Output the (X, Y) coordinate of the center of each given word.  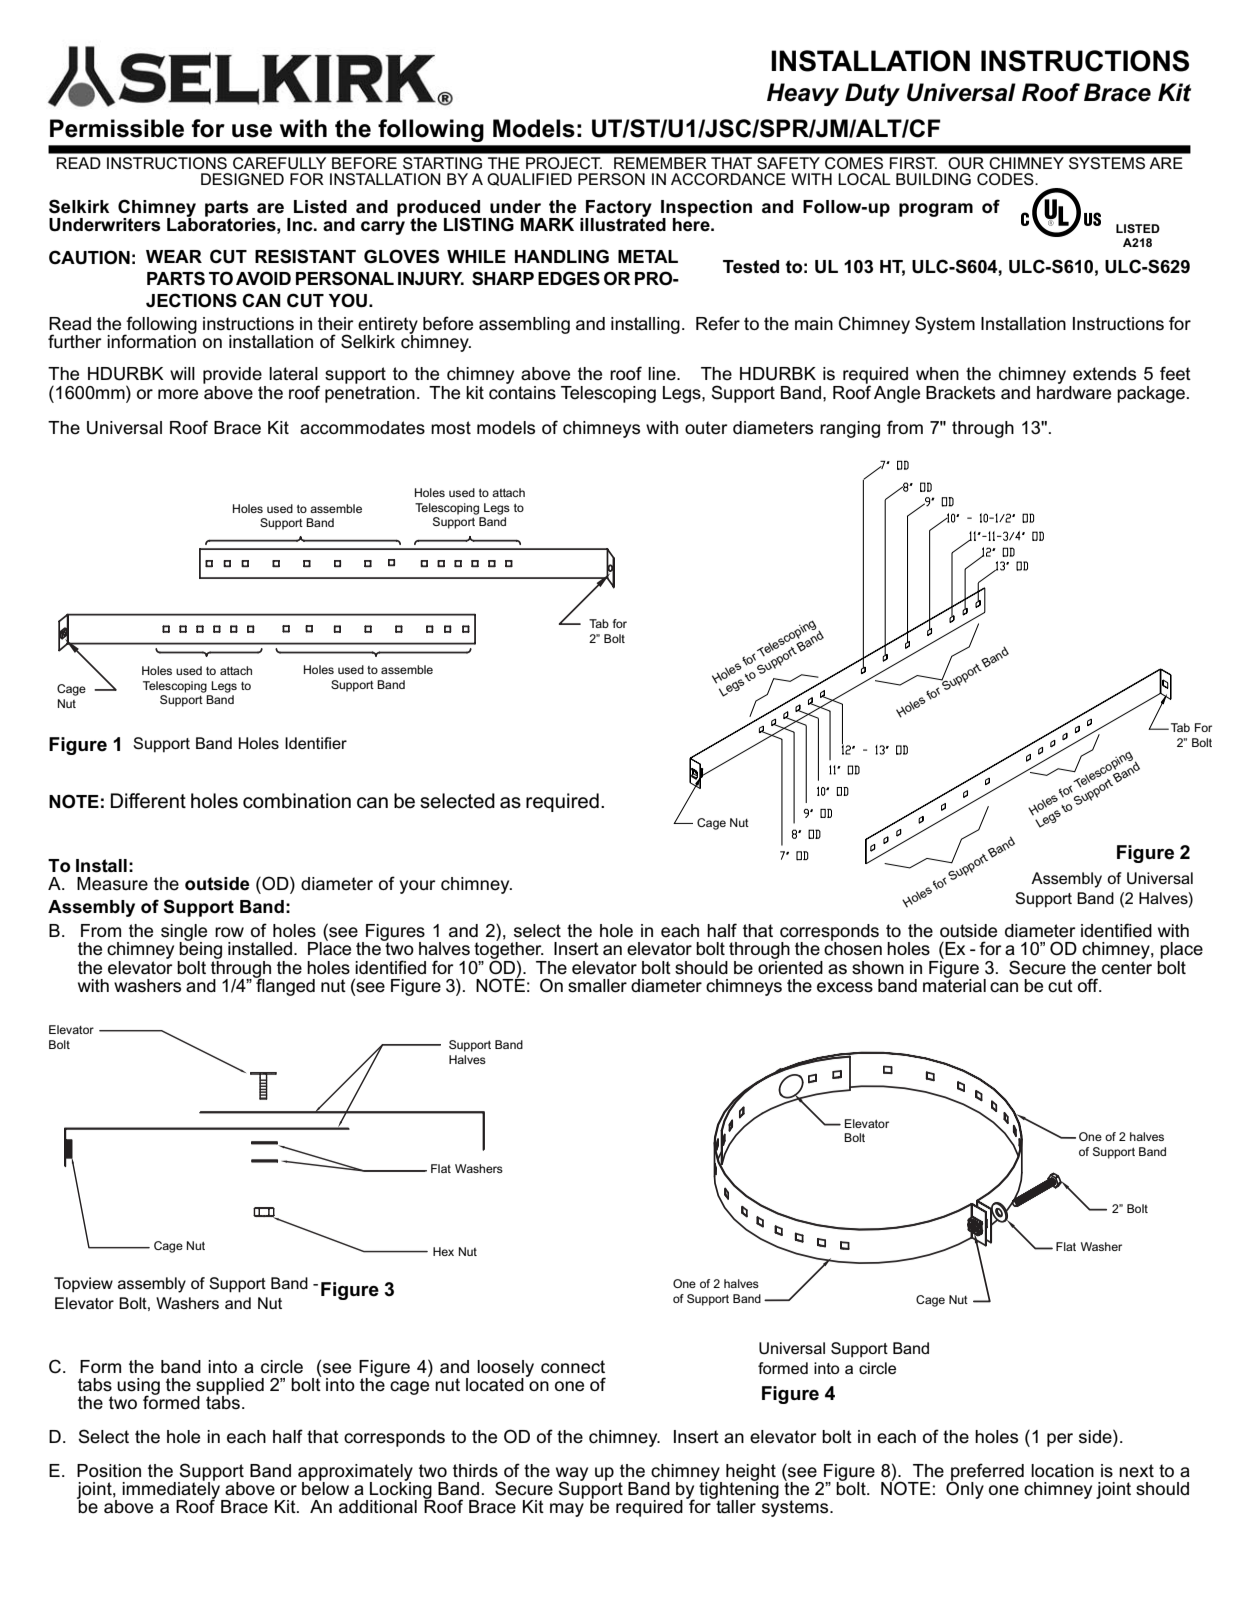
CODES (1006, 179)
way (572, 1475)
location (1062, 1470)
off (1089, 985)
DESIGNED (242, 179)
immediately (172, 1490)
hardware (1074, 391)
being (200, 951)
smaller (597, 986)
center (1127, 966)
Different (148, 801)
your (418, 887)
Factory (618, 209)
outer (706, 428)
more (178, 394)
